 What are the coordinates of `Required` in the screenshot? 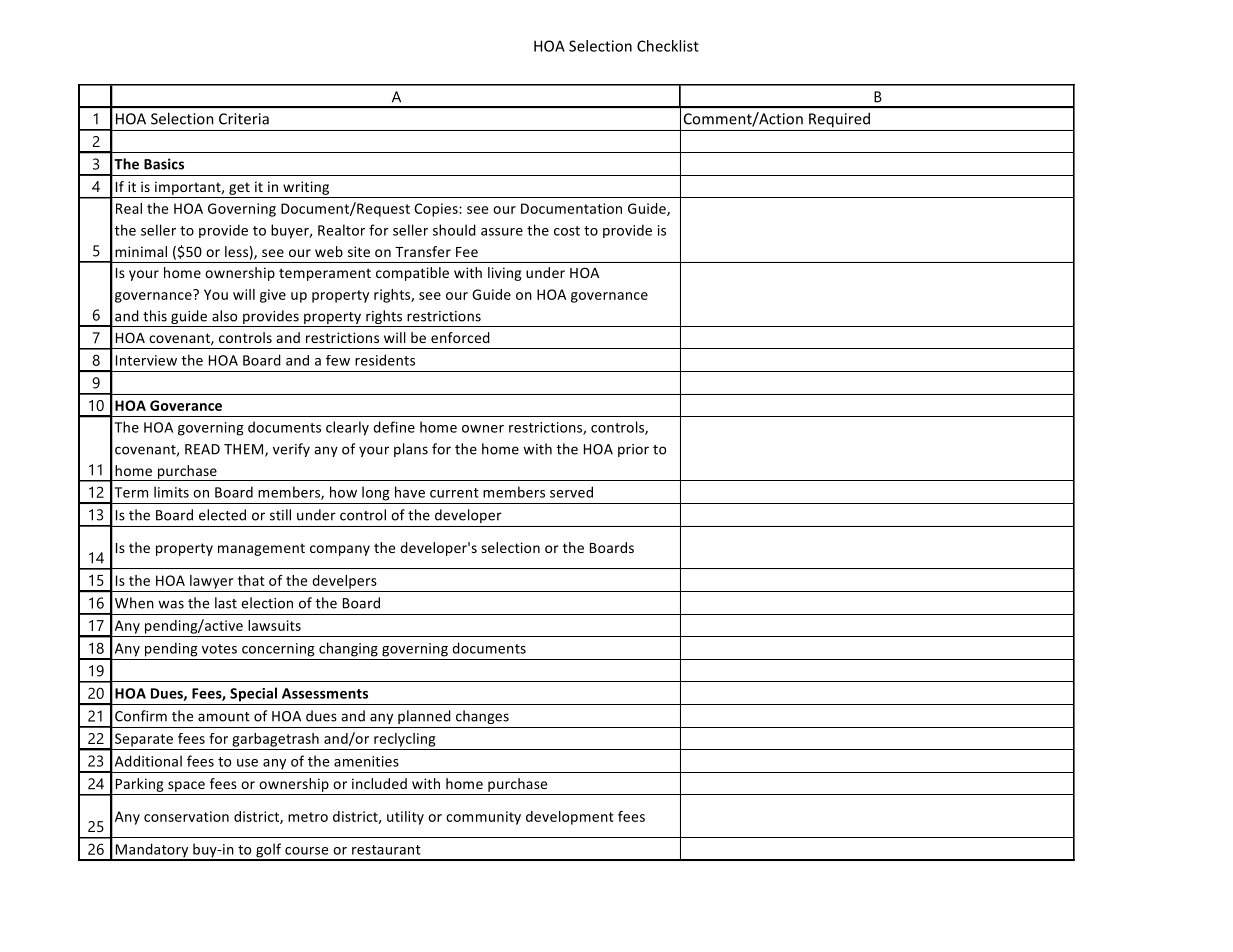 It's located at (839, 120).
